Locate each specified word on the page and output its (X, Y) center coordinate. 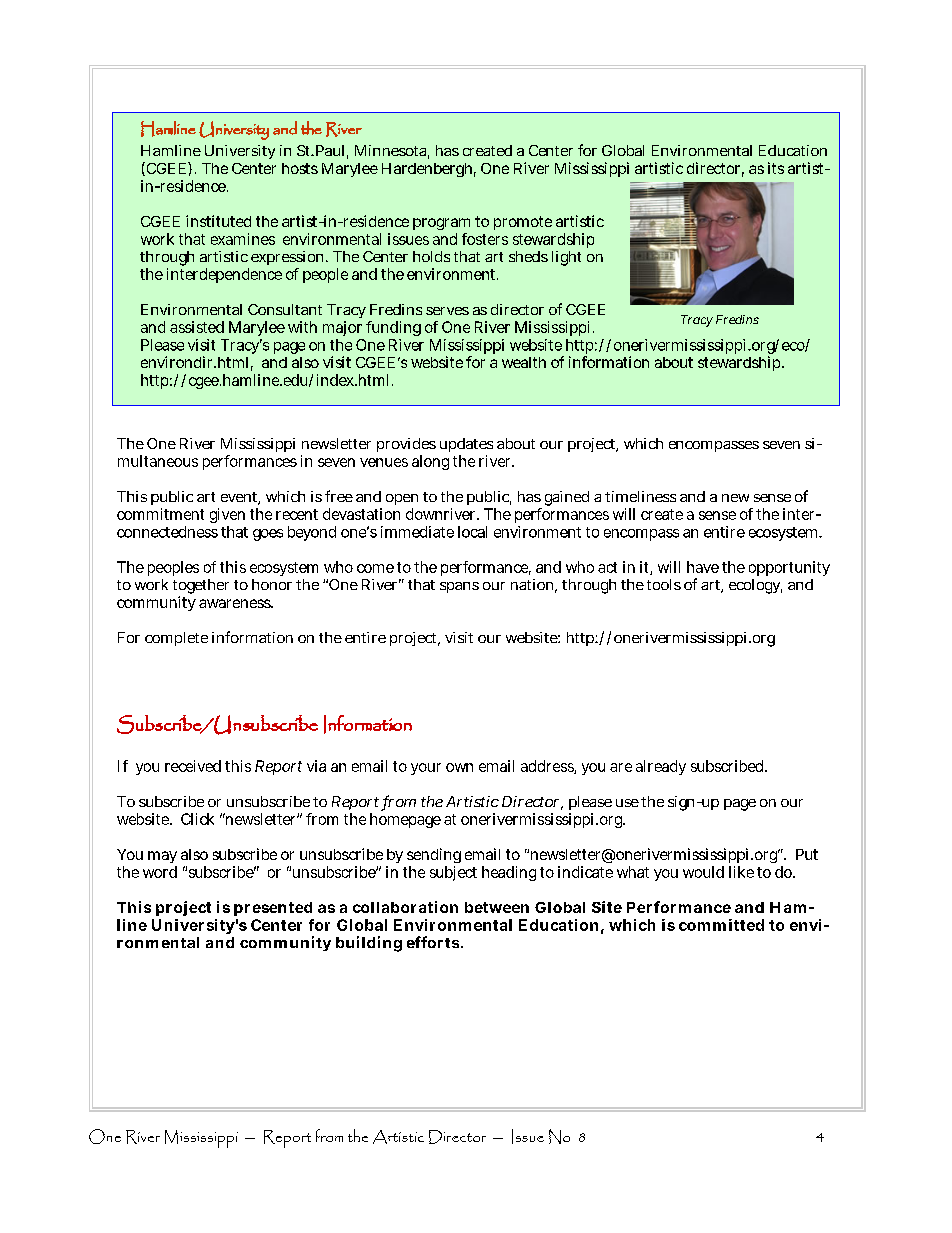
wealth (524, 362)
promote (523, 223)
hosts (300, 168)
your (426, 769)
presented (273, 909)
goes (268, 535)
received (193, 766)
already (661, 767)
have (703, 567)
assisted (197, 327)
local (472, 532)
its (776, 168)
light (566, 258)
